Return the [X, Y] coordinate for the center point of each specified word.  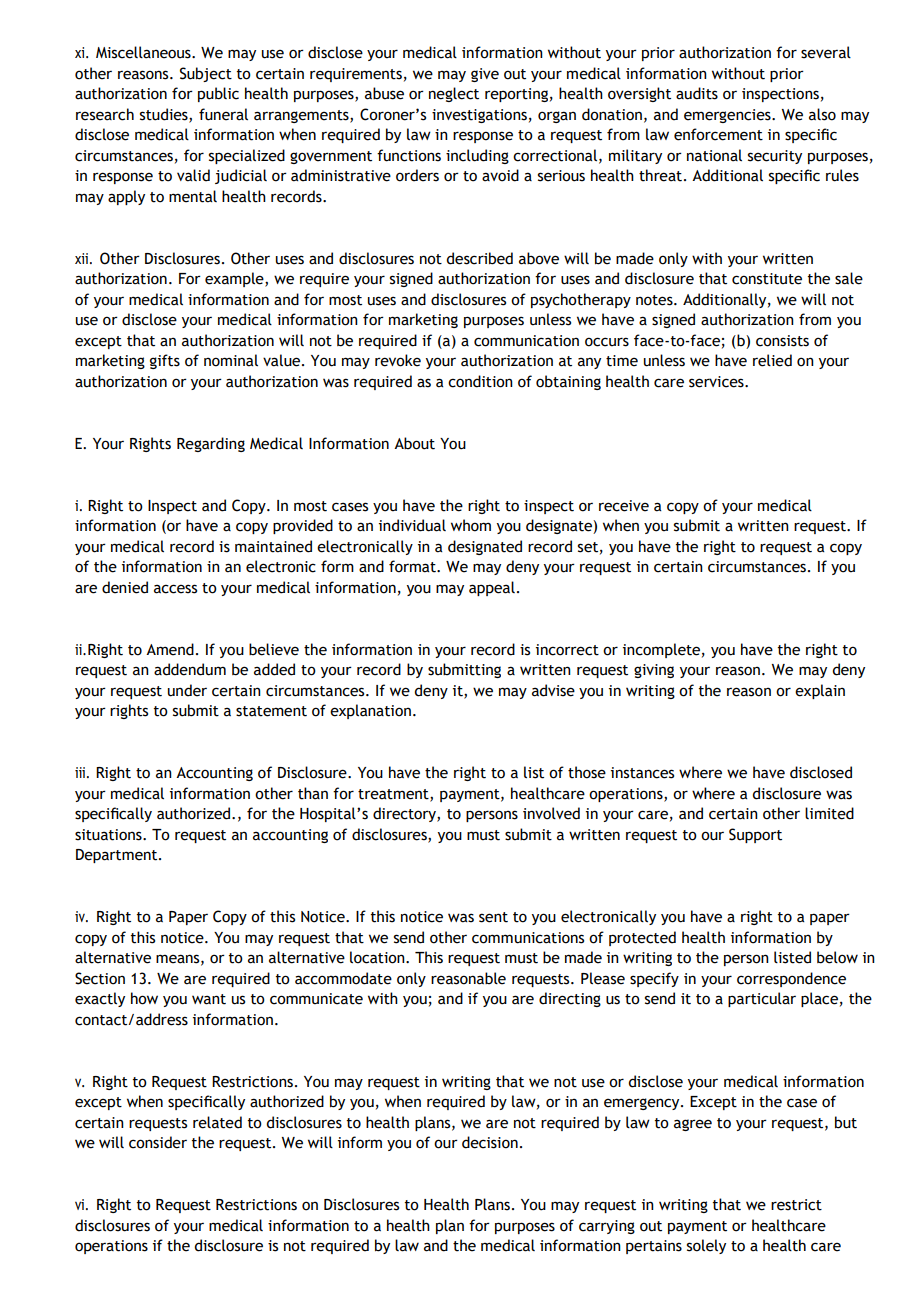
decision [490, 1142]
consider [158, 1142]
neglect [454, 94]
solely [706, 1246]
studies [165, 115]
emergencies [728, 116]
